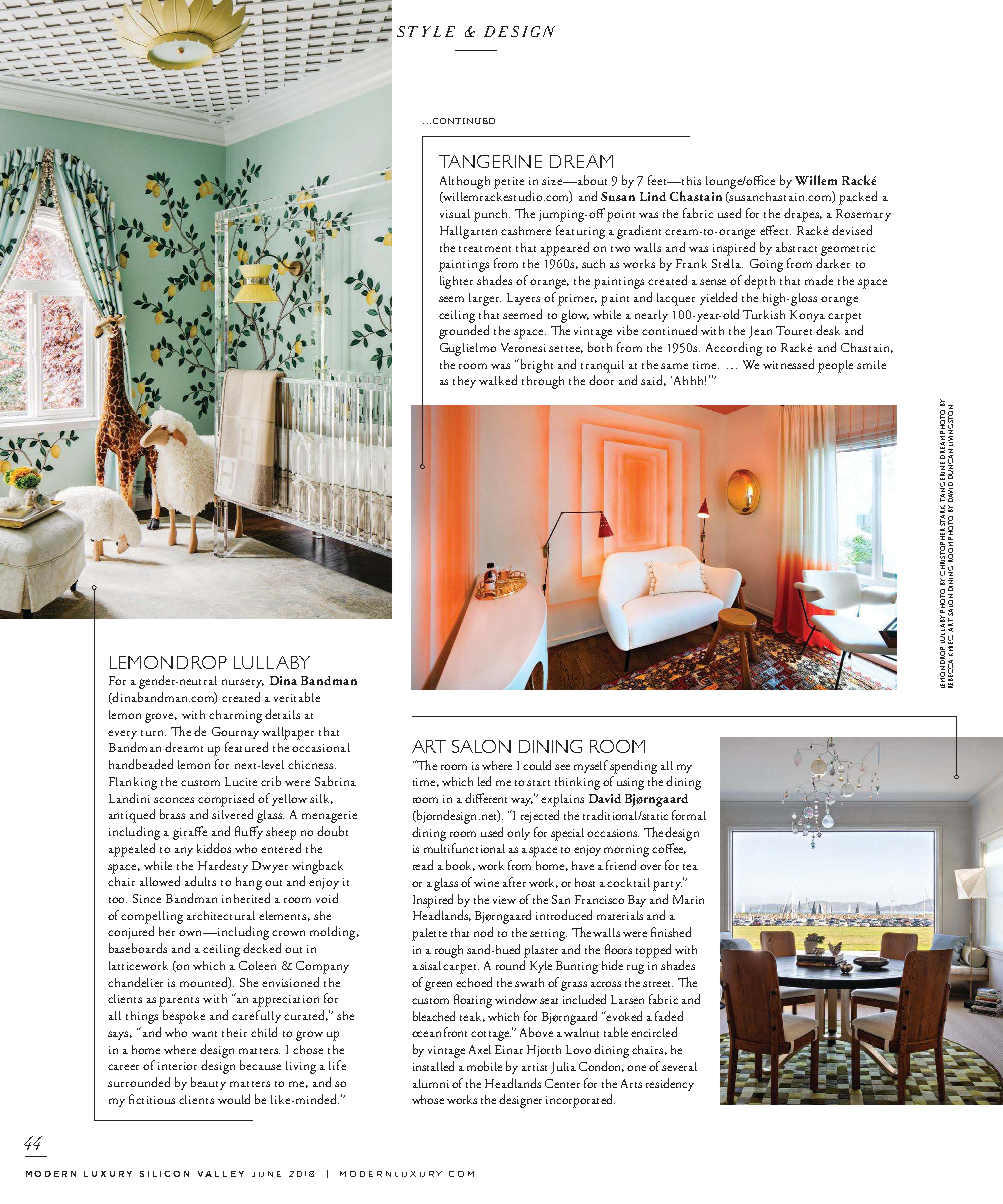 The height and width of the document is (1204, 1003). I want to click on visual, so click(455, 213).
